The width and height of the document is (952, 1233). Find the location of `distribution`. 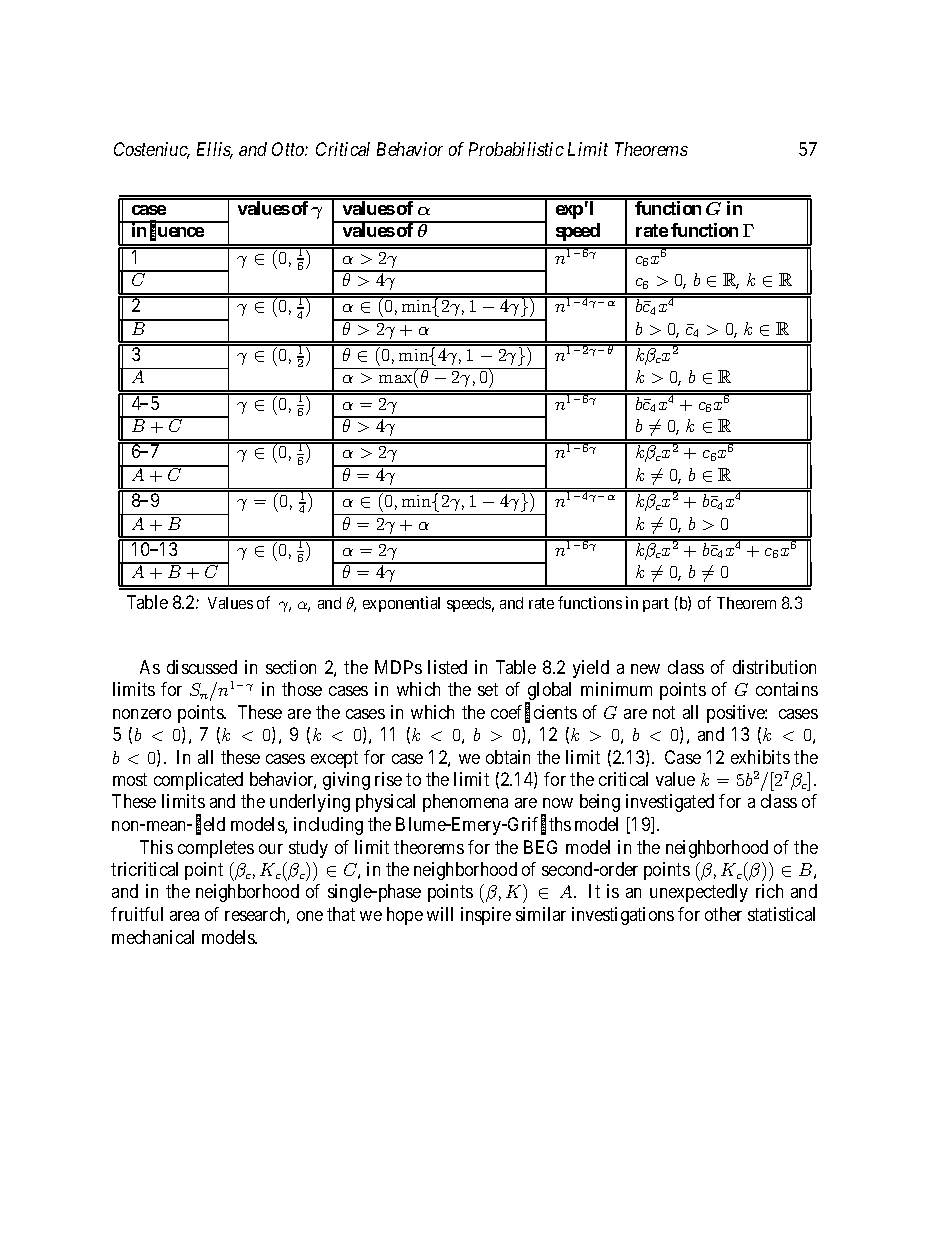

distribution is located at coordinates (774, 667).
